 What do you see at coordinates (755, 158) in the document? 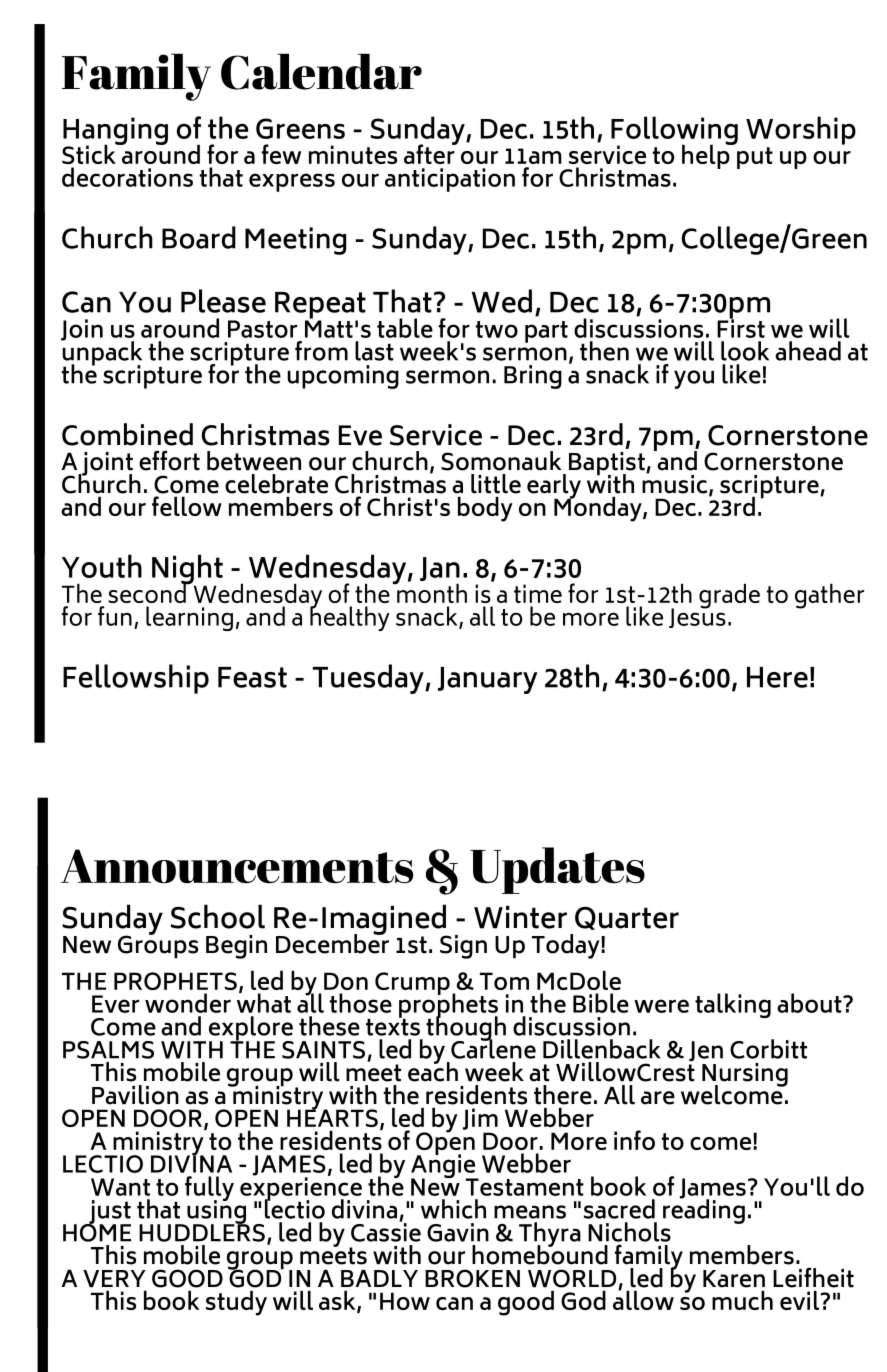
I see `put` at bounding box center [755, 158].
